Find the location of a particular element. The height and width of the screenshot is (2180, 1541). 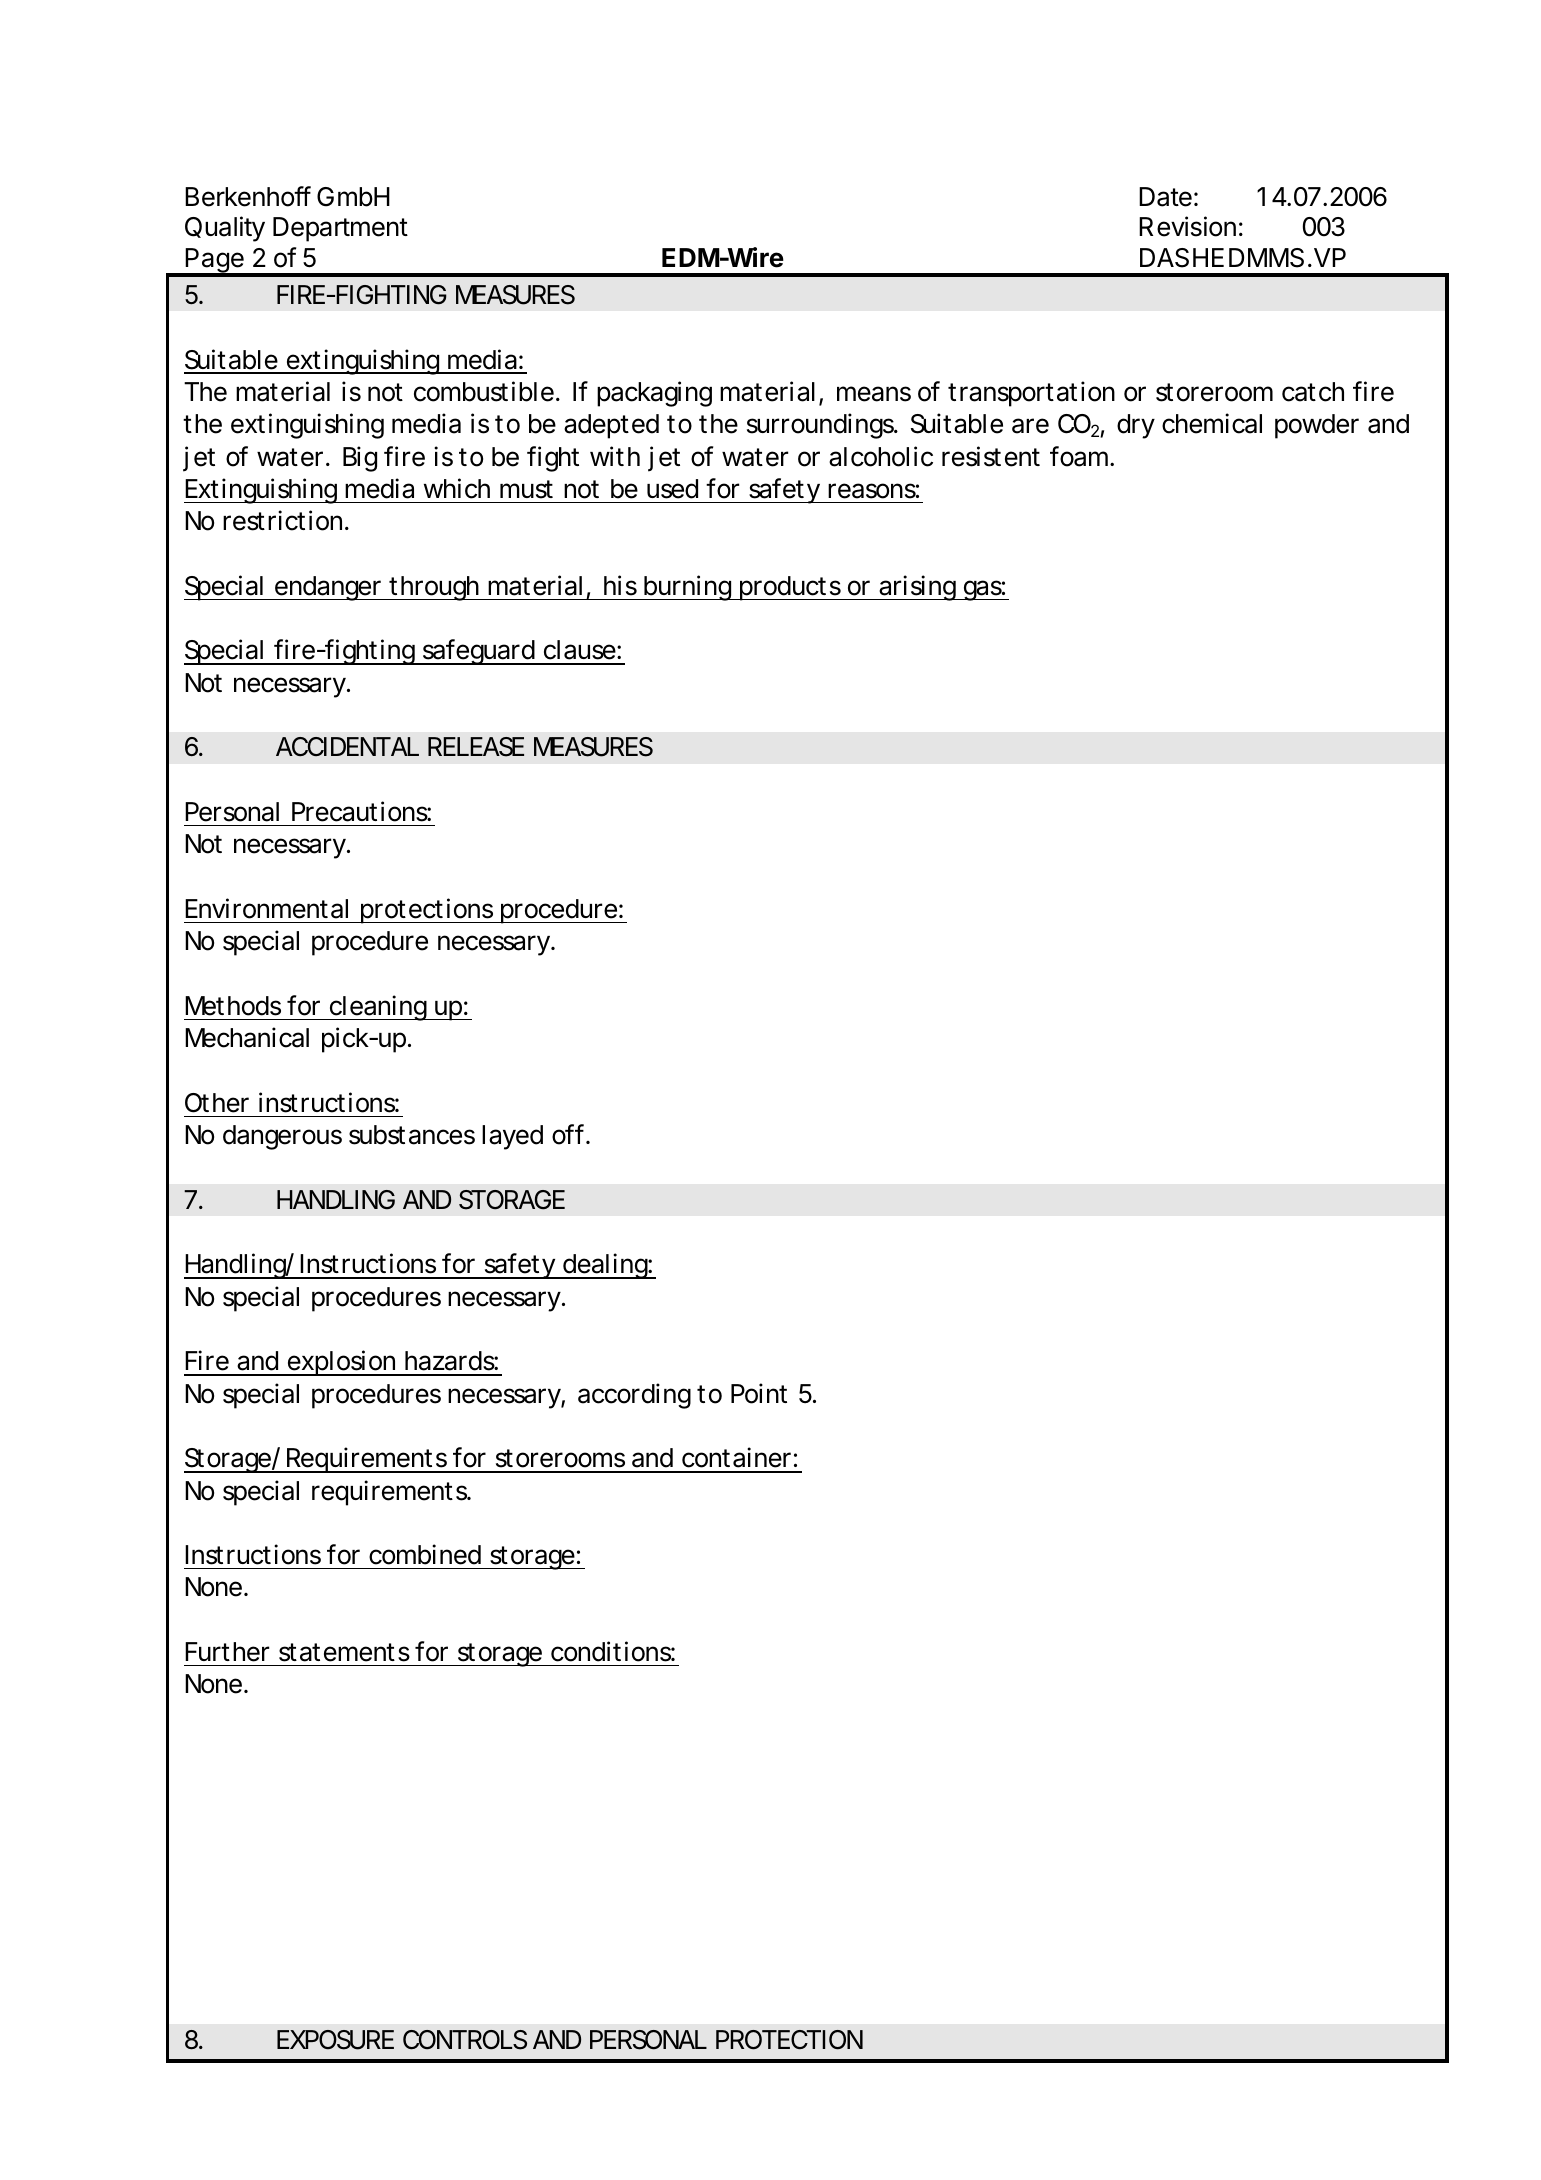

EXPOSURE is located at coordinates (335, 2040).
